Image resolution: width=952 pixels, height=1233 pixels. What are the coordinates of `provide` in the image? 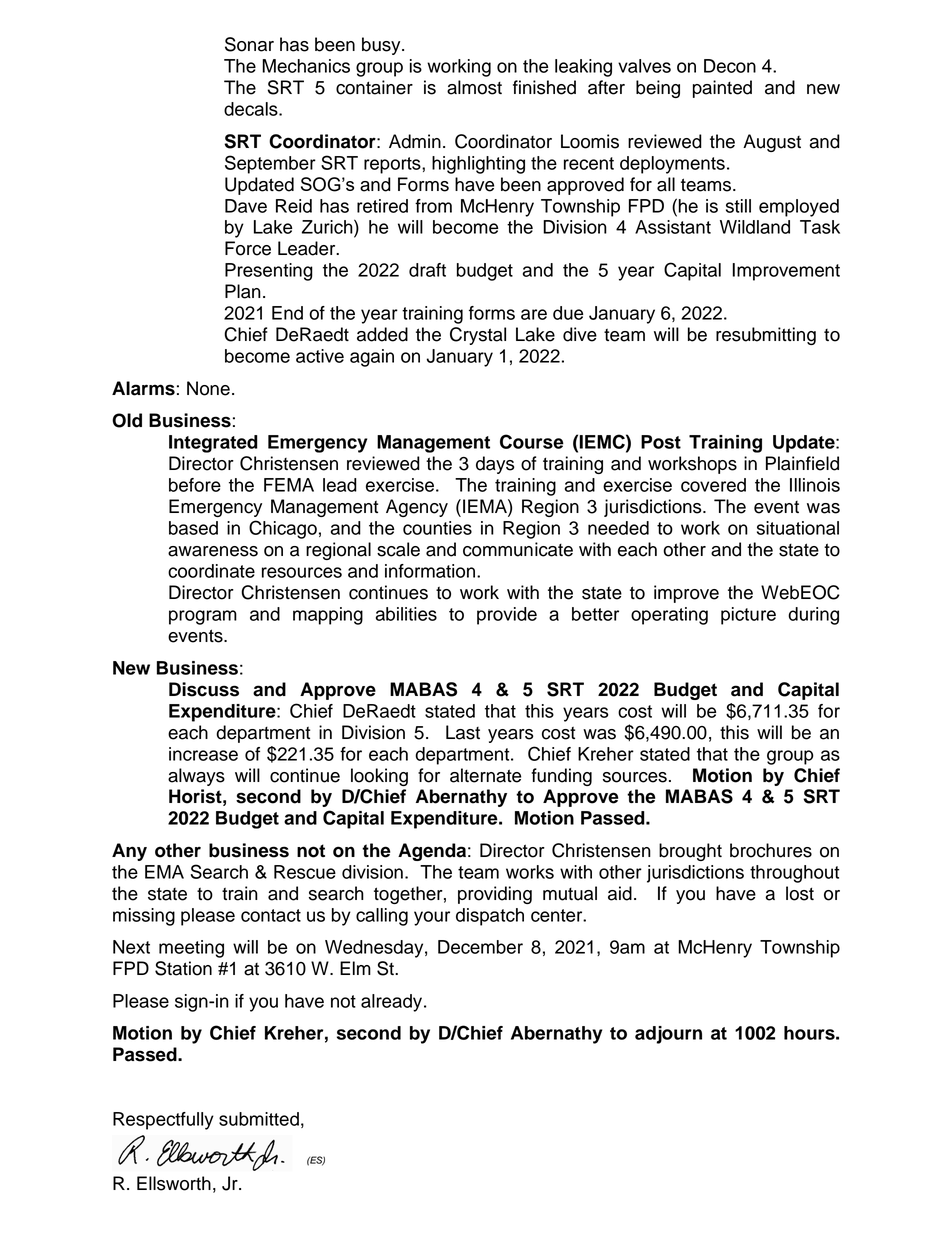 It's located at (507, 616).
